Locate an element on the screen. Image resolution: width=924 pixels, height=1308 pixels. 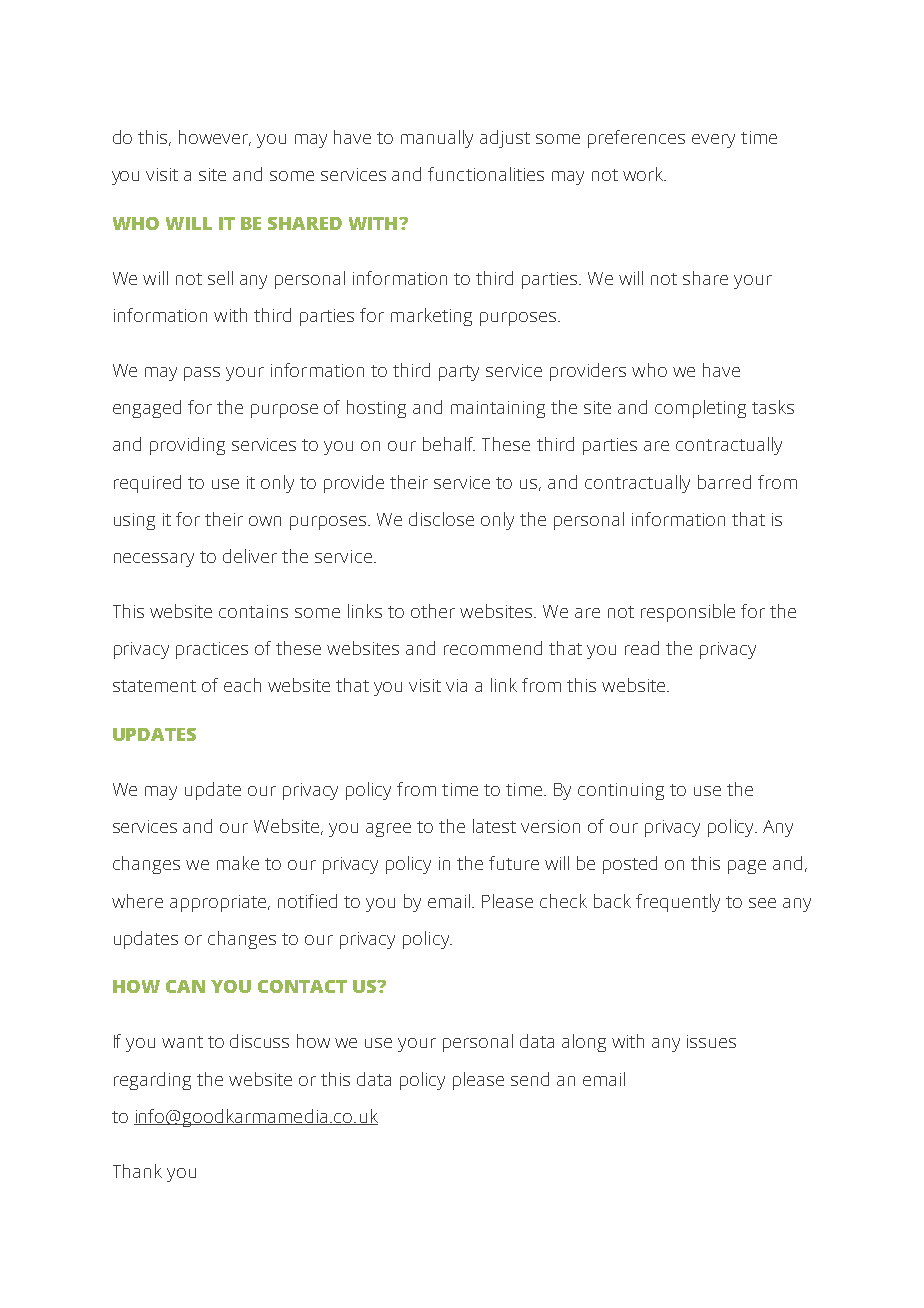
functionalities is located at coordinates (486, 174).
